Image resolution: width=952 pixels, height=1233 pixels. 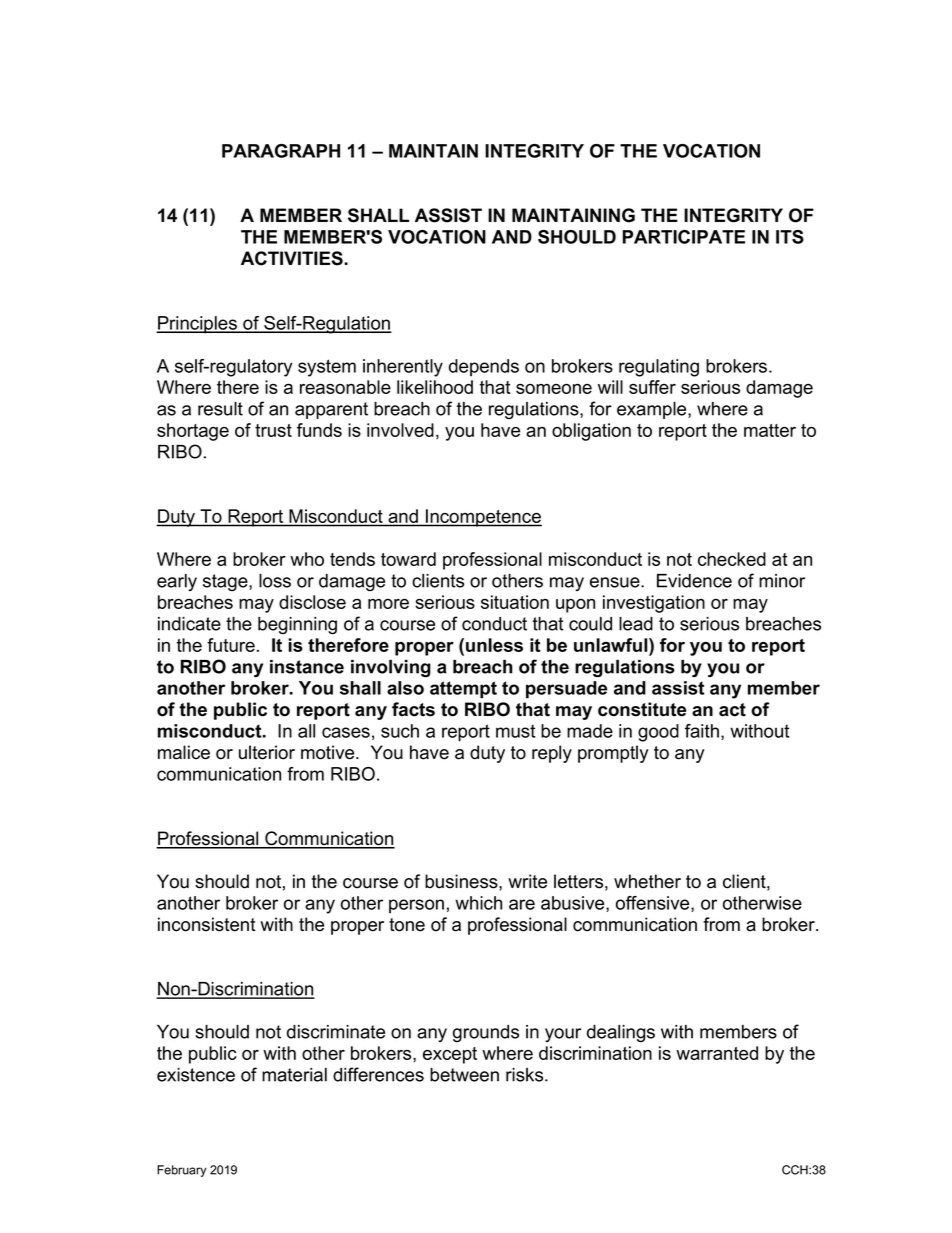 What do you see at coordinates (281, 151) in the image?
I see `PARAGRAPH` at bounding box center [281, 151].
